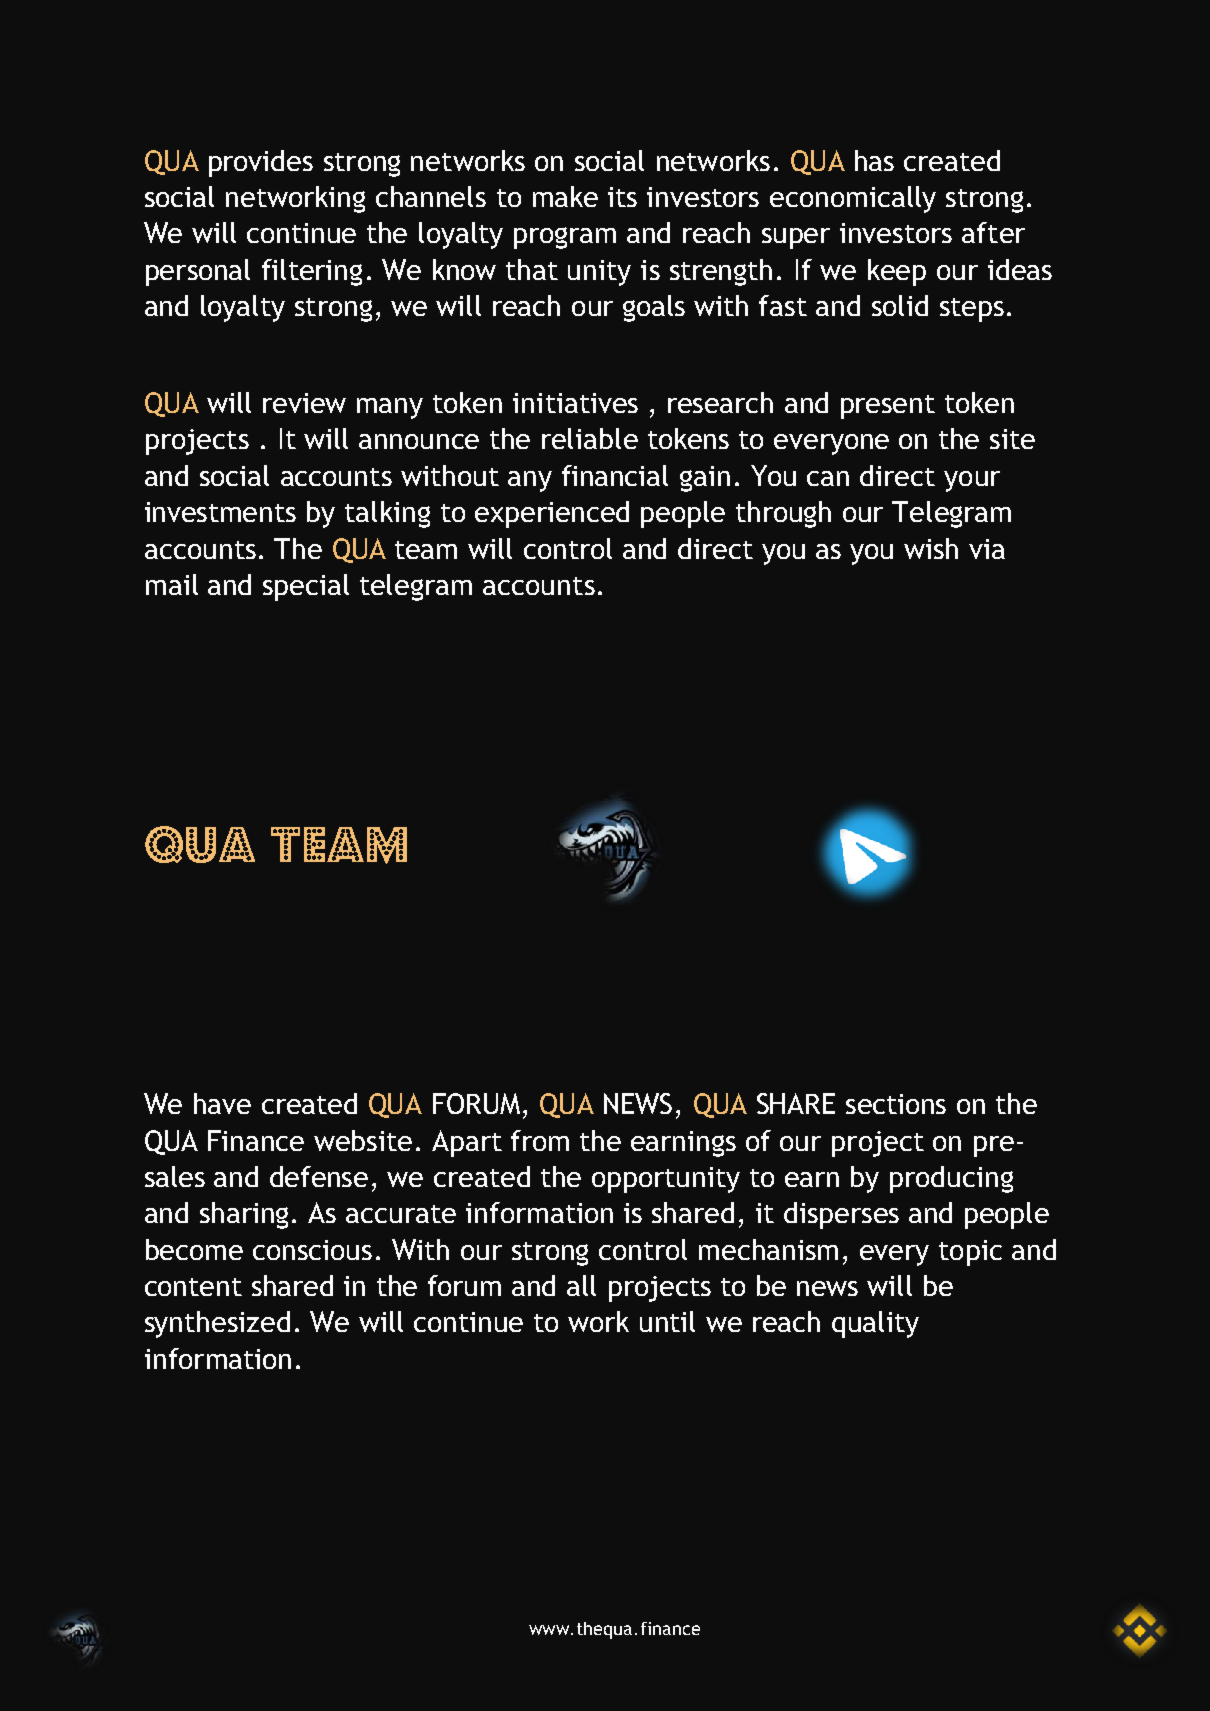  I want to click on special, so click(306, 587).
